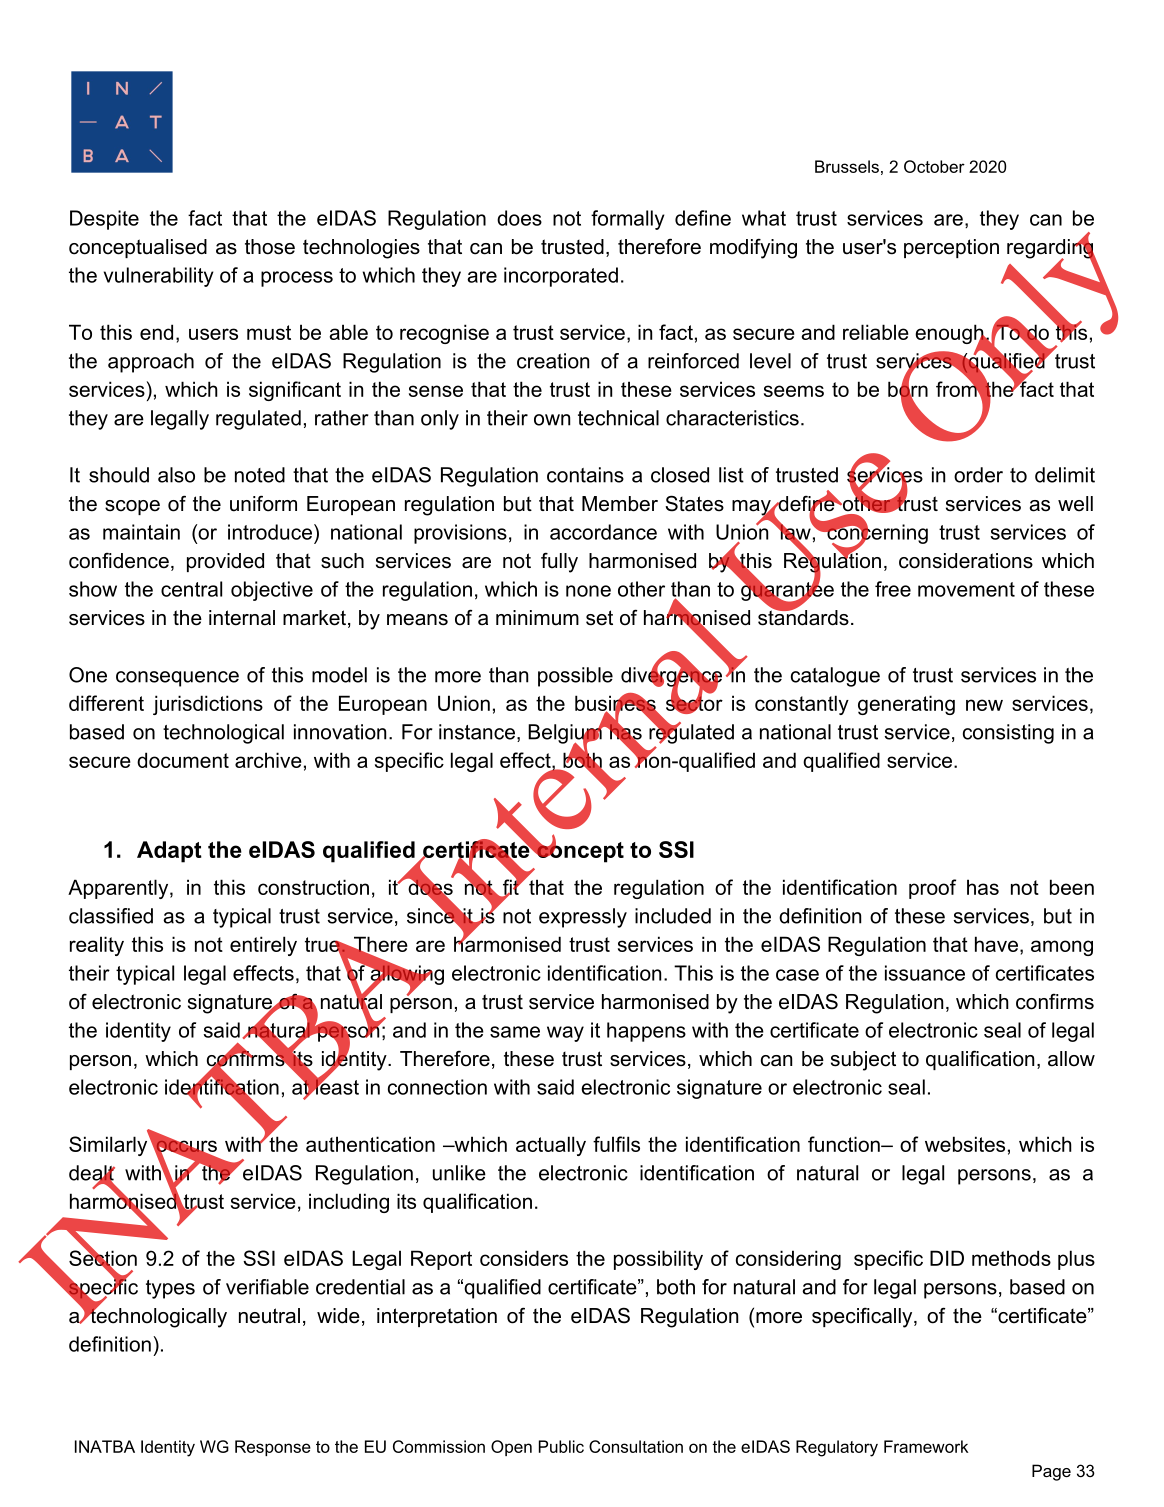 The height and width of the image is (1507, 1164). I want to click on Framework, so click(926, 1446).
